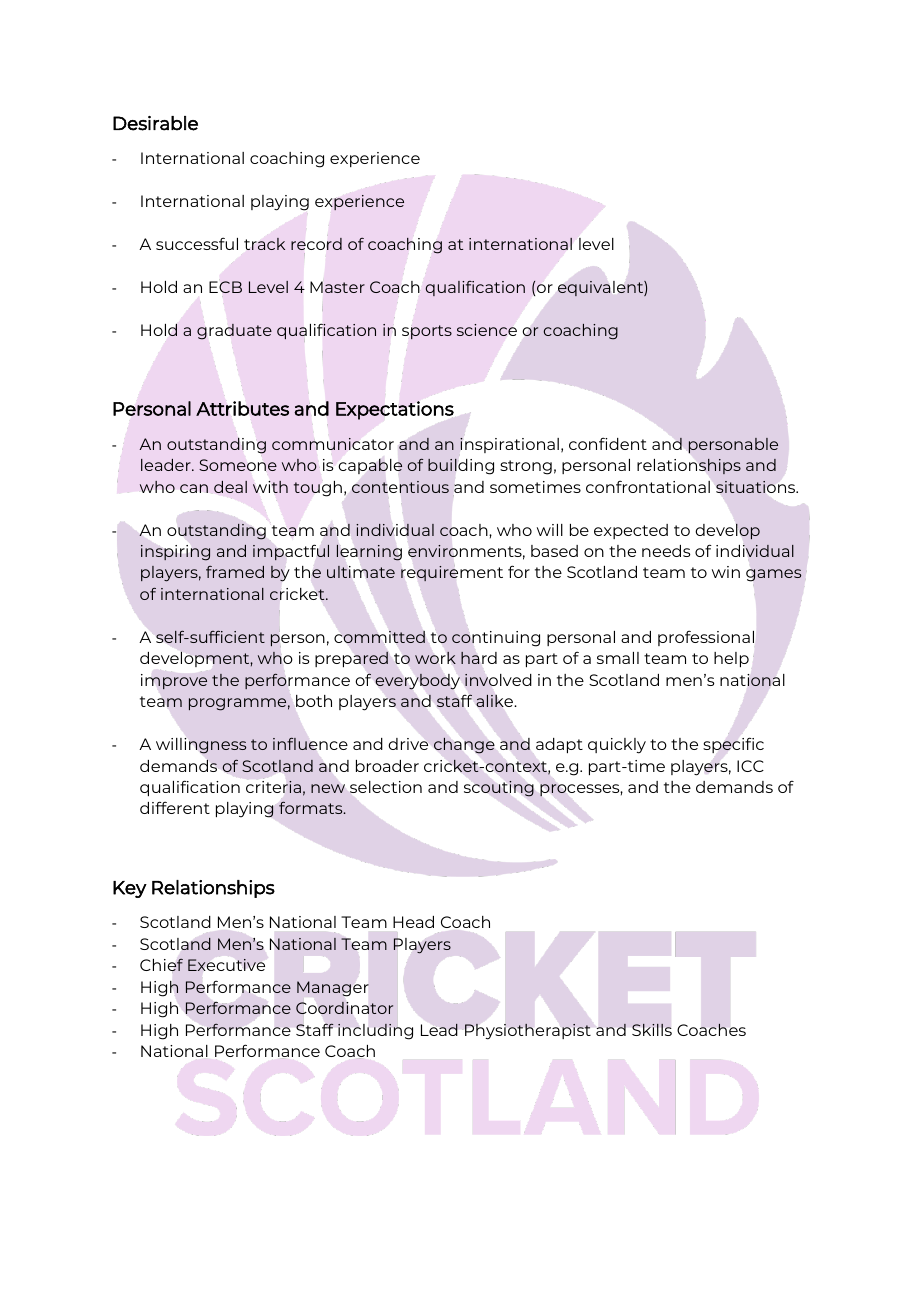  Describe the element at coordinates (375, 1031) in the page. I see `including` at that location.
